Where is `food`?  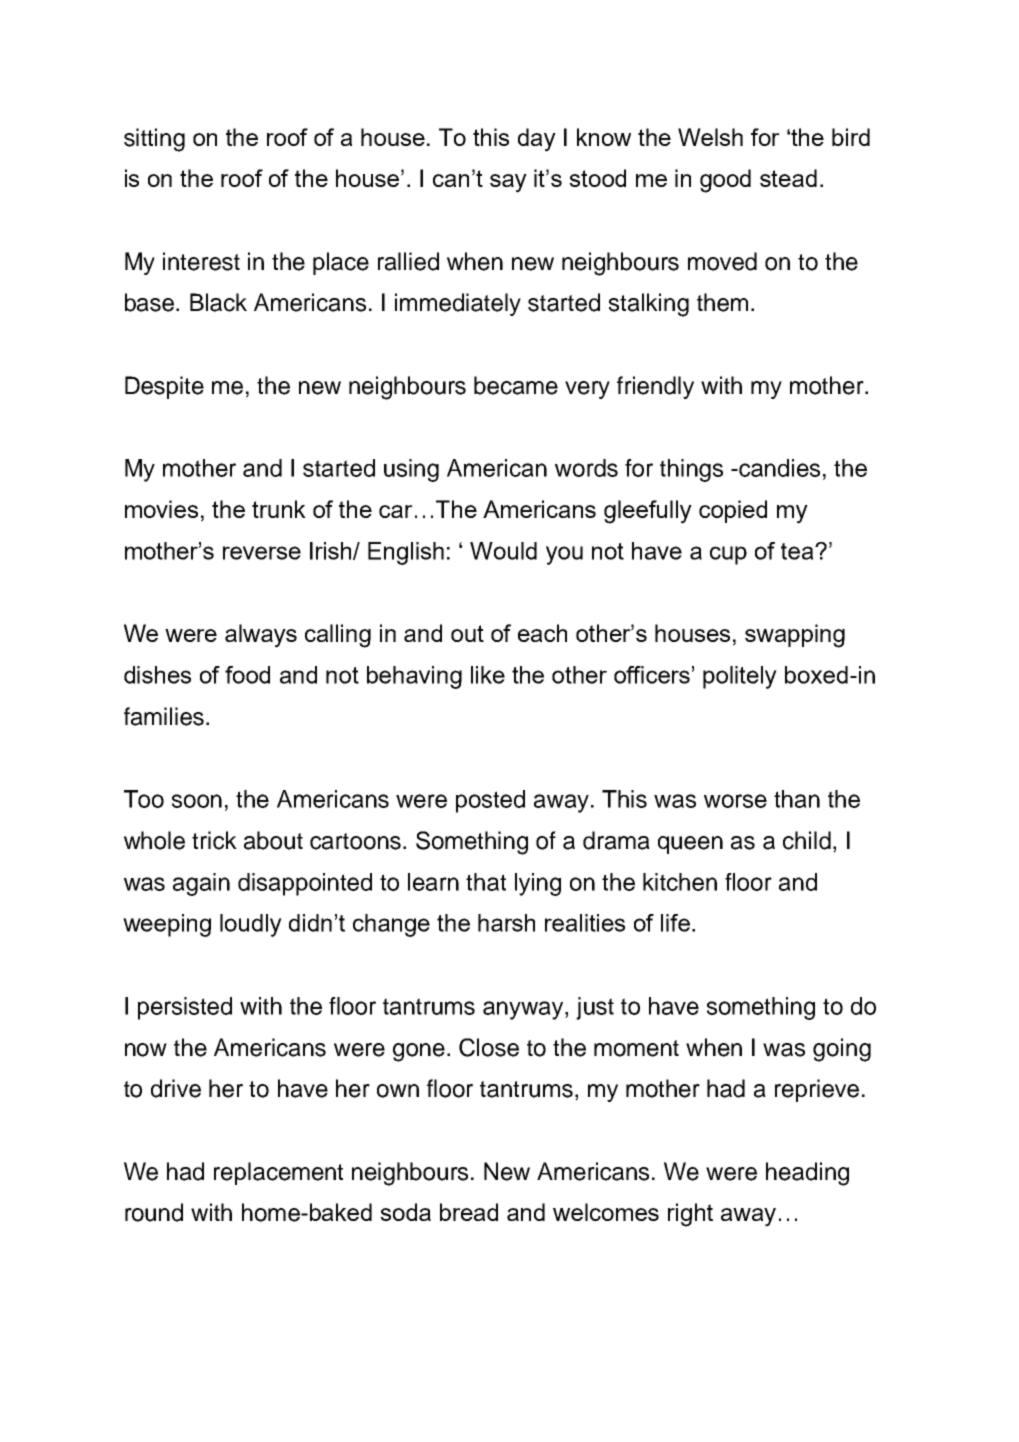
food is located at coordinates (247, 675).
